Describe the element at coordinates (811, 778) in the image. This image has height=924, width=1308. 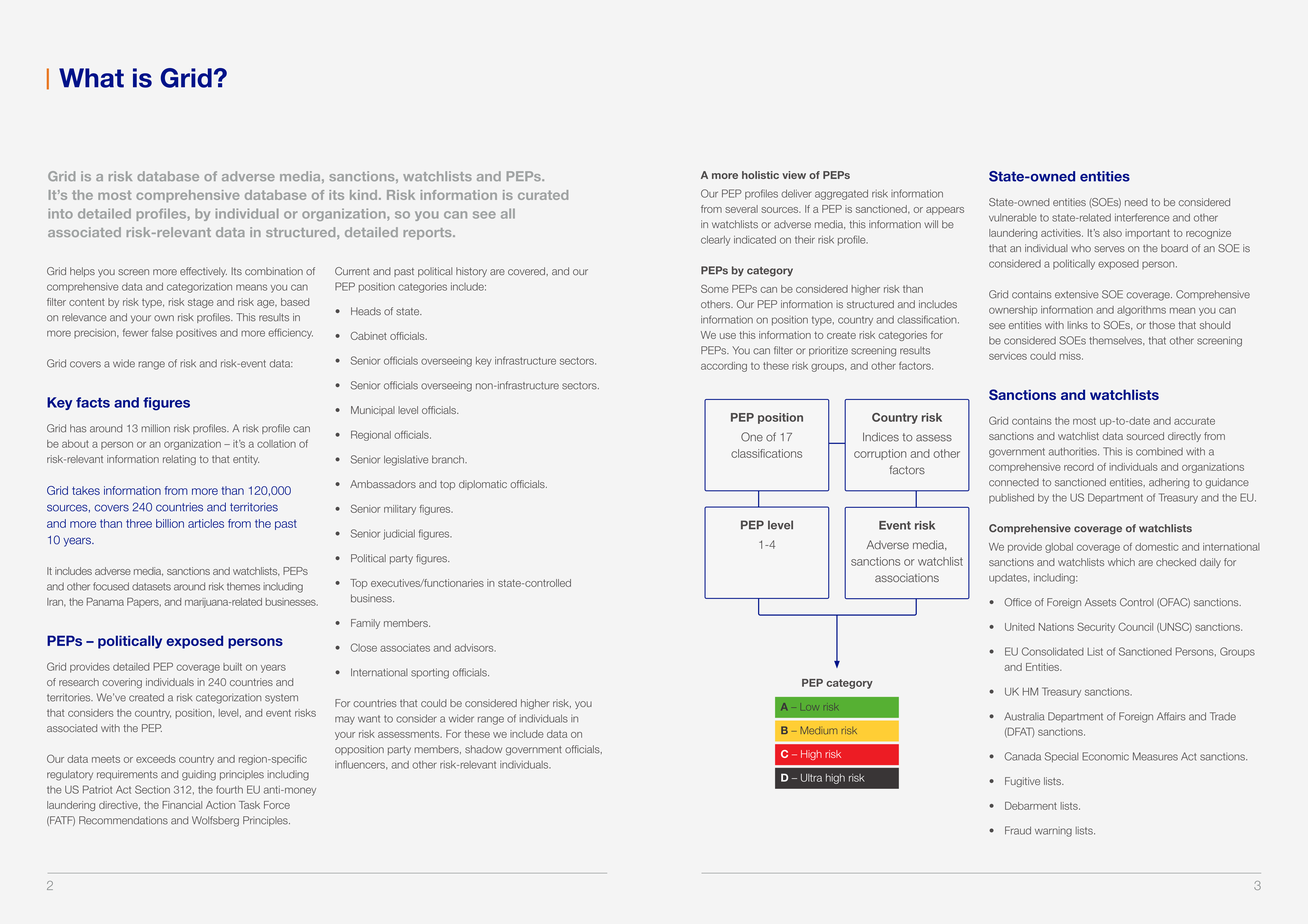
I see `Ultra` at that location.
